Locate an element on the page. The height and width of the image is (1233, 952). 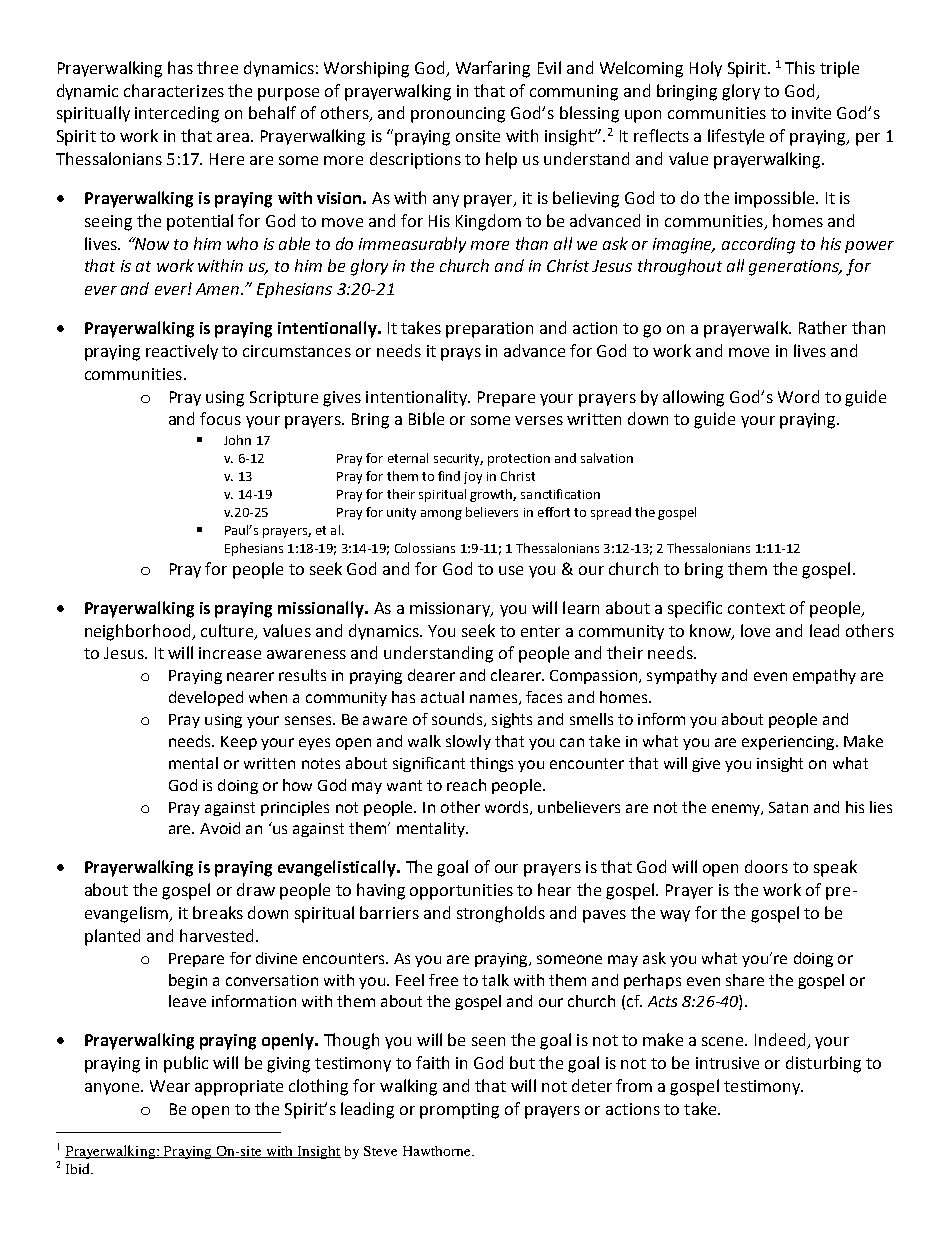
disturbing is located at coordinates (823, 1064).
